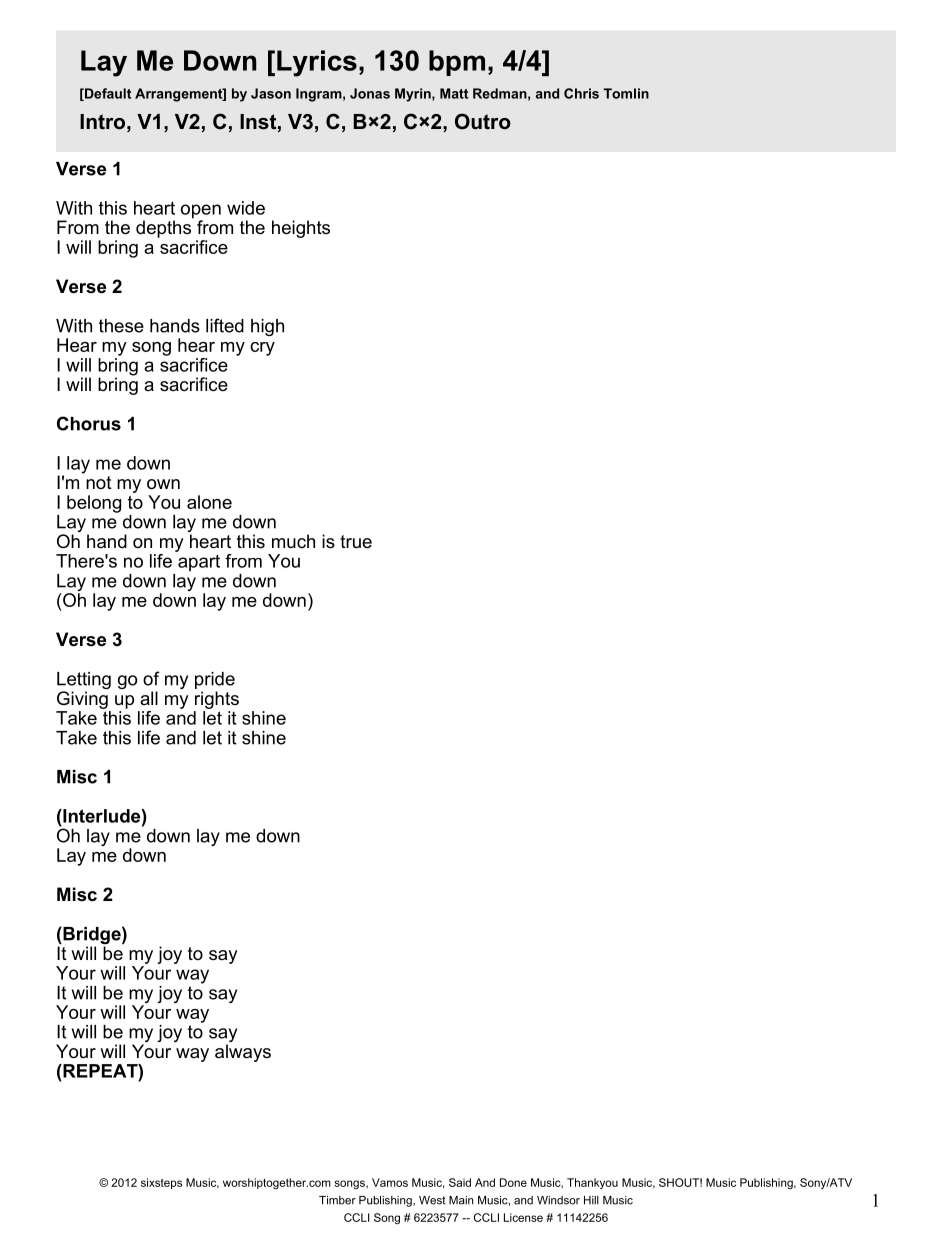 This page has width=952, height=1233. Describe the element at coordinates (201, 212) in the page. I see `open` at that location.
